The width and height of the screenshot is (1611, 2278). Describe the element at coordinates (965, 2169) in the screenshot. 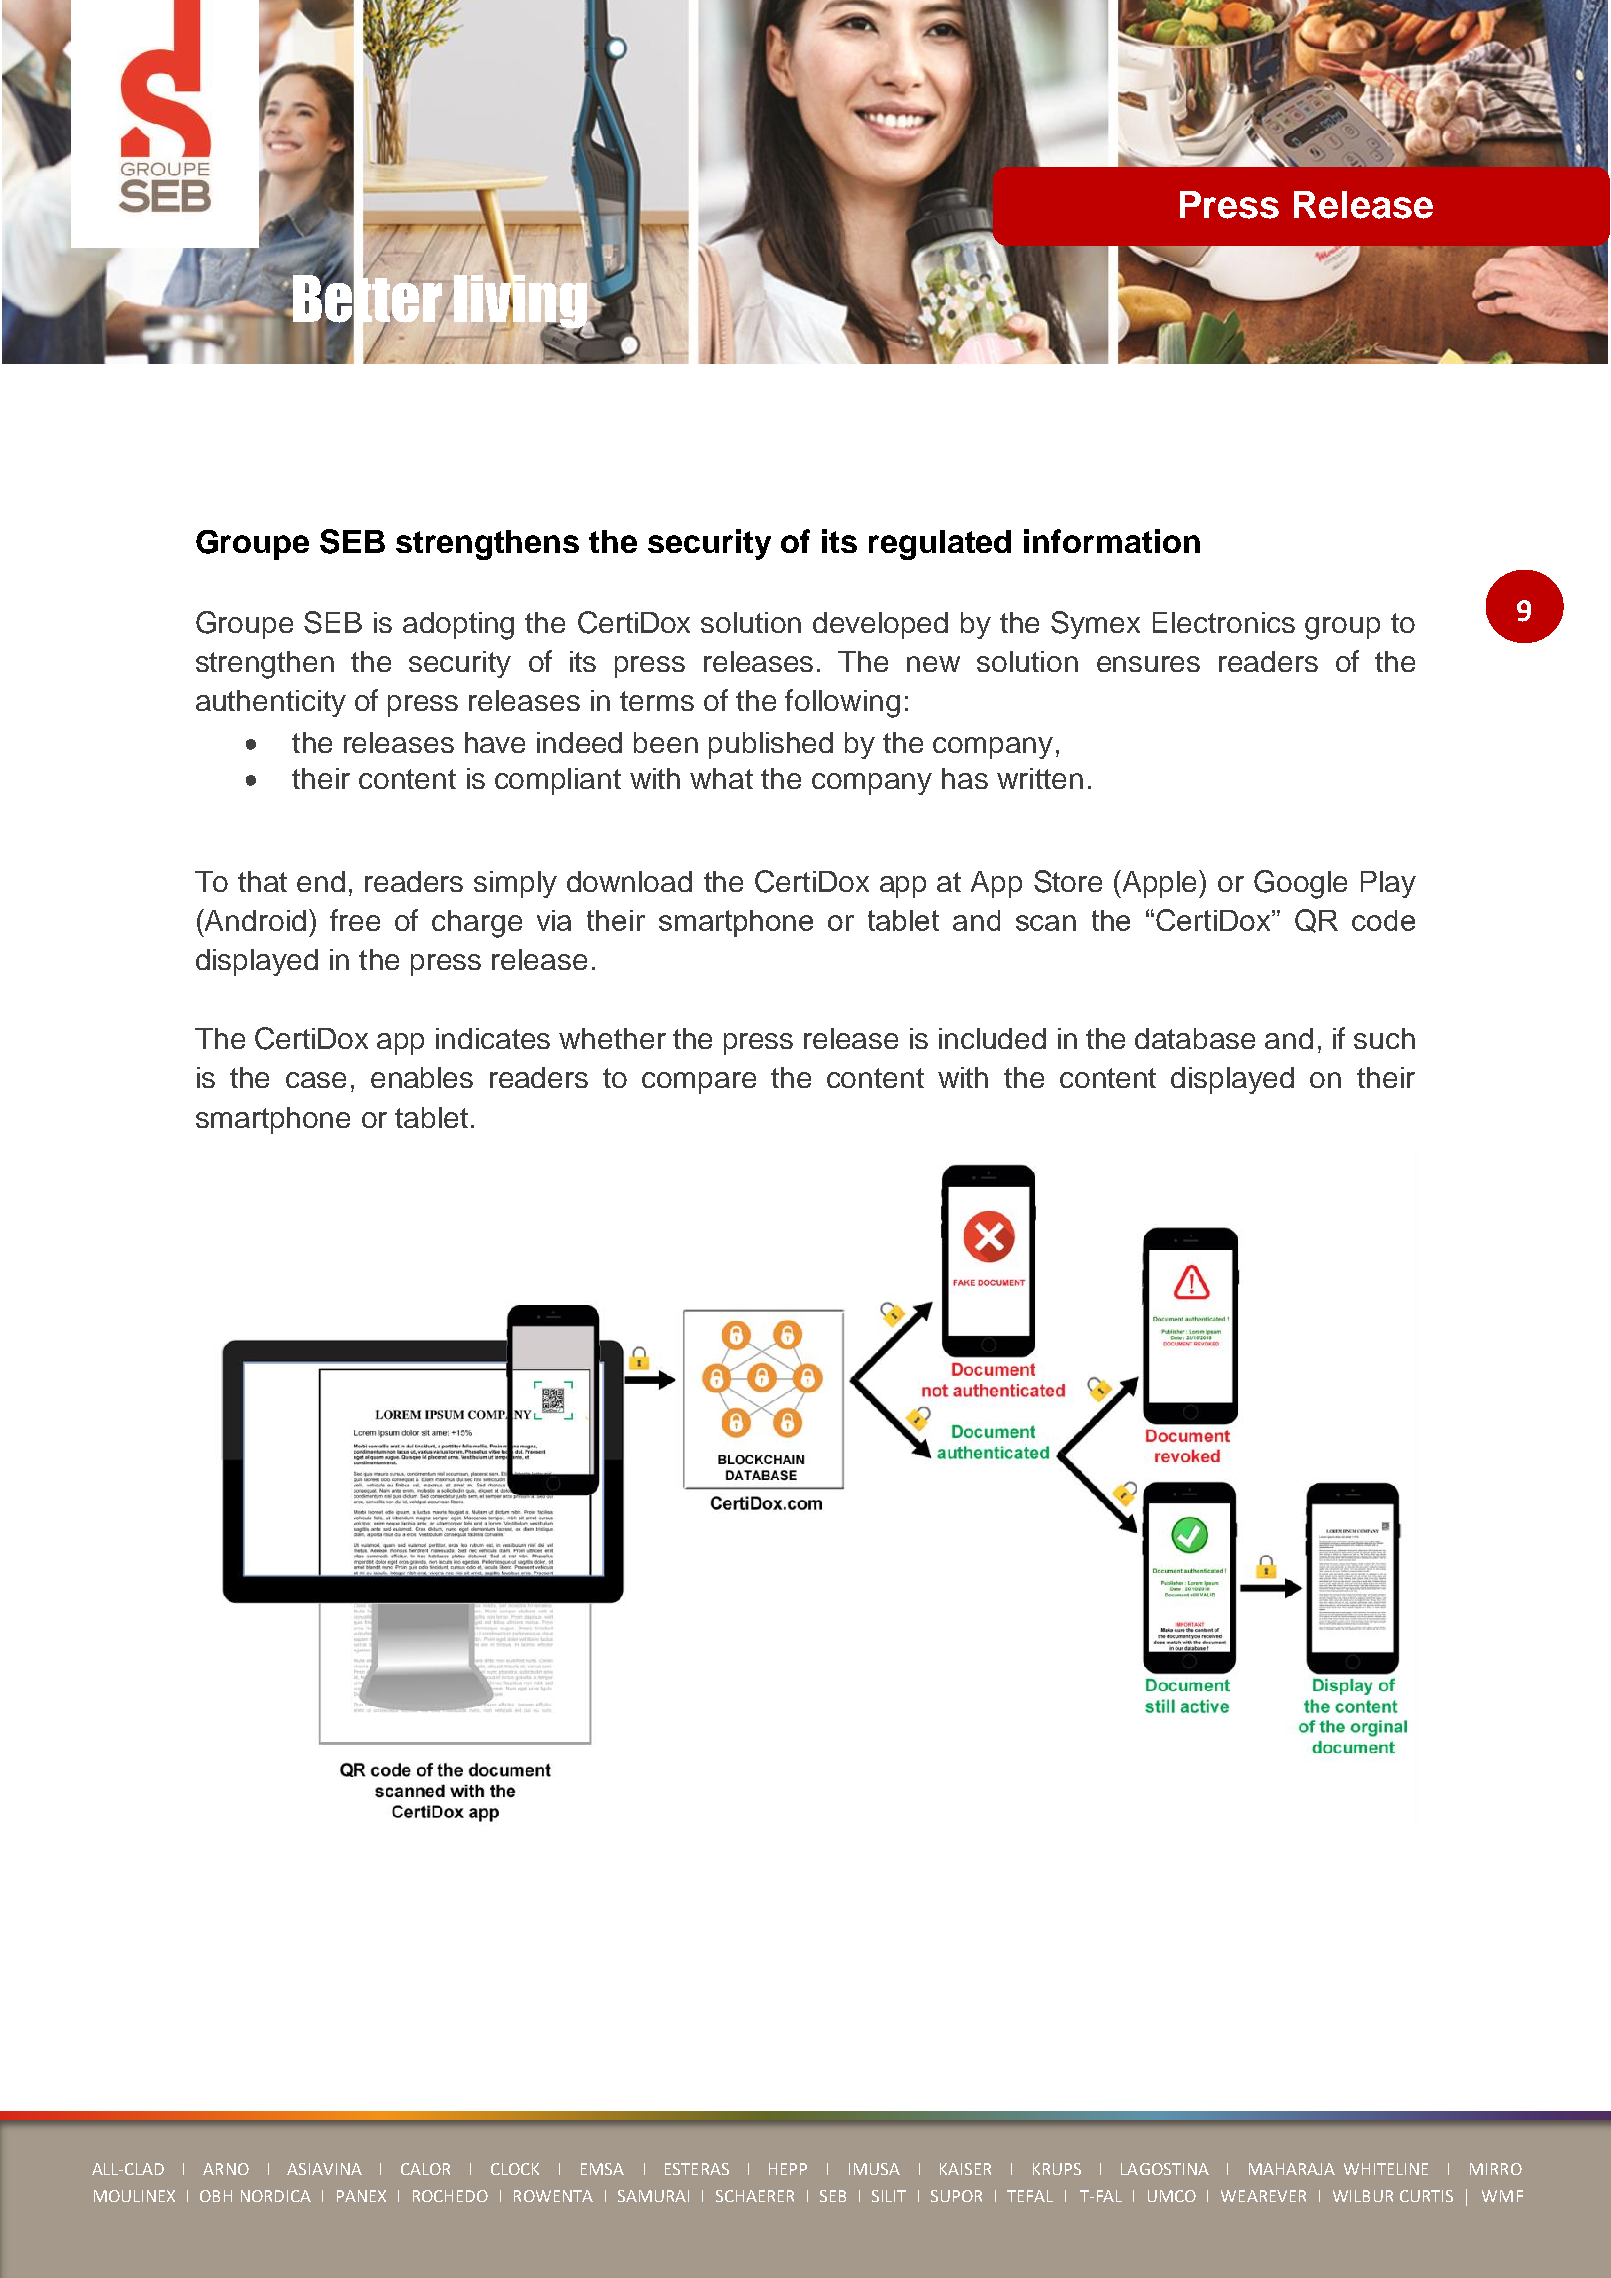

I see `KAISER` at that location.
